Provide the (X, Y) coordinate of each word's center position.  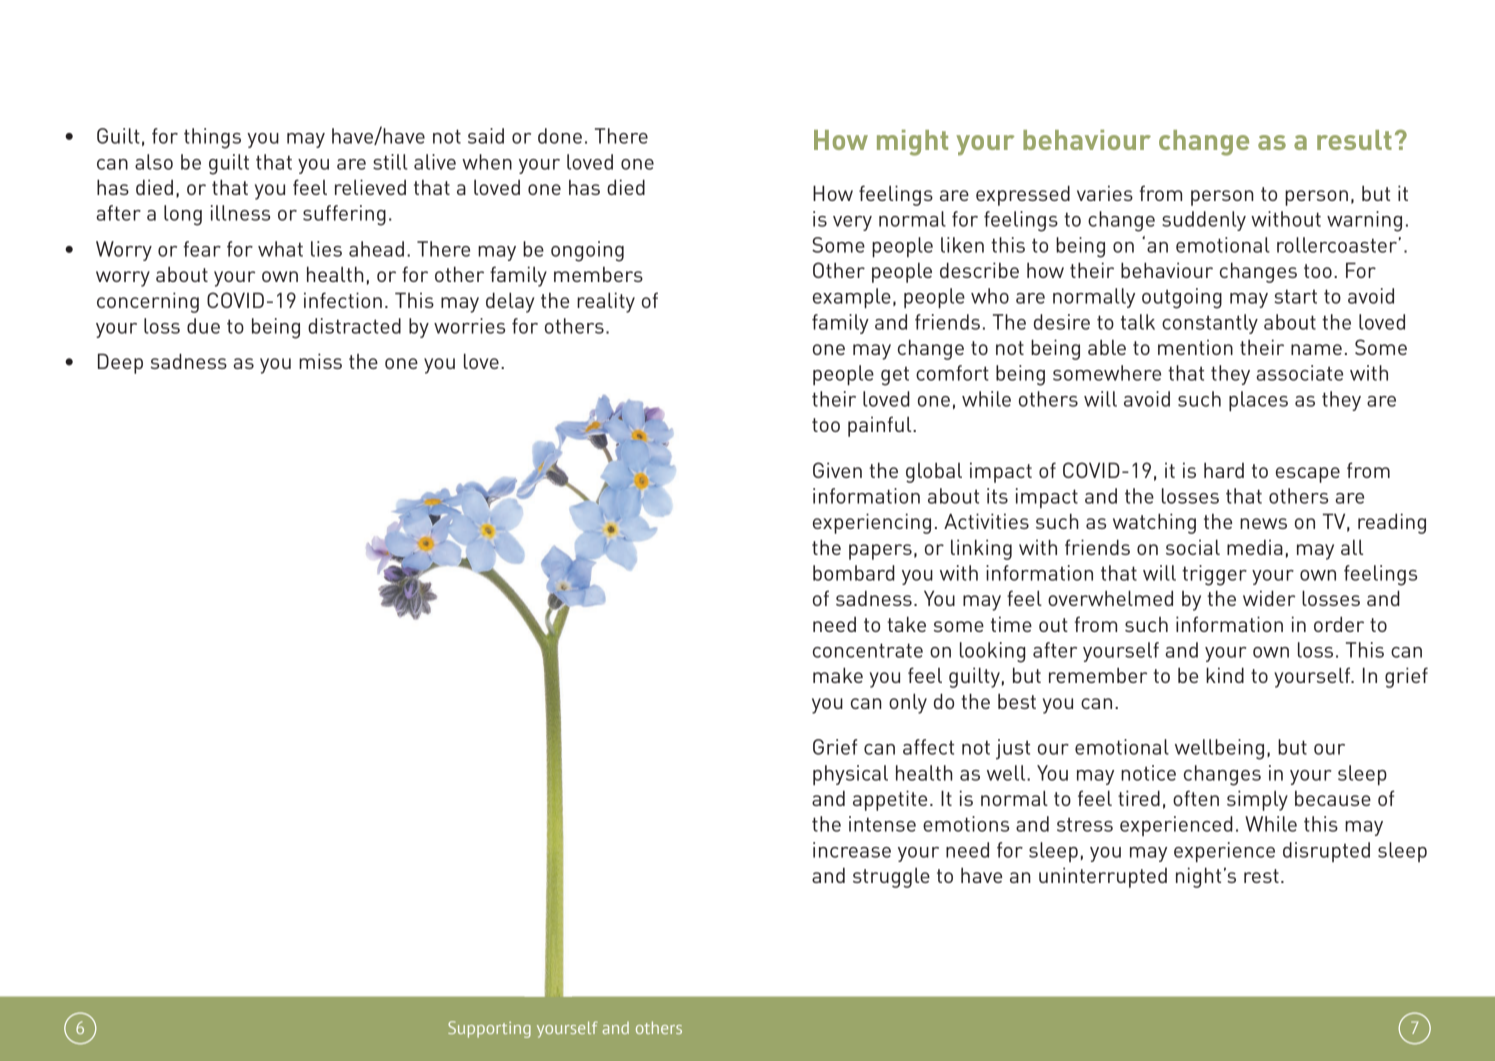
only (908, 703)
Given (837, 470)
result (1354, 140)
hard (1224, 470)
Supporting (489, 1029)
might (912, 143)
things (212, 138)
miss (320, 361)
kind (1225, 675)
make (838, 675)
